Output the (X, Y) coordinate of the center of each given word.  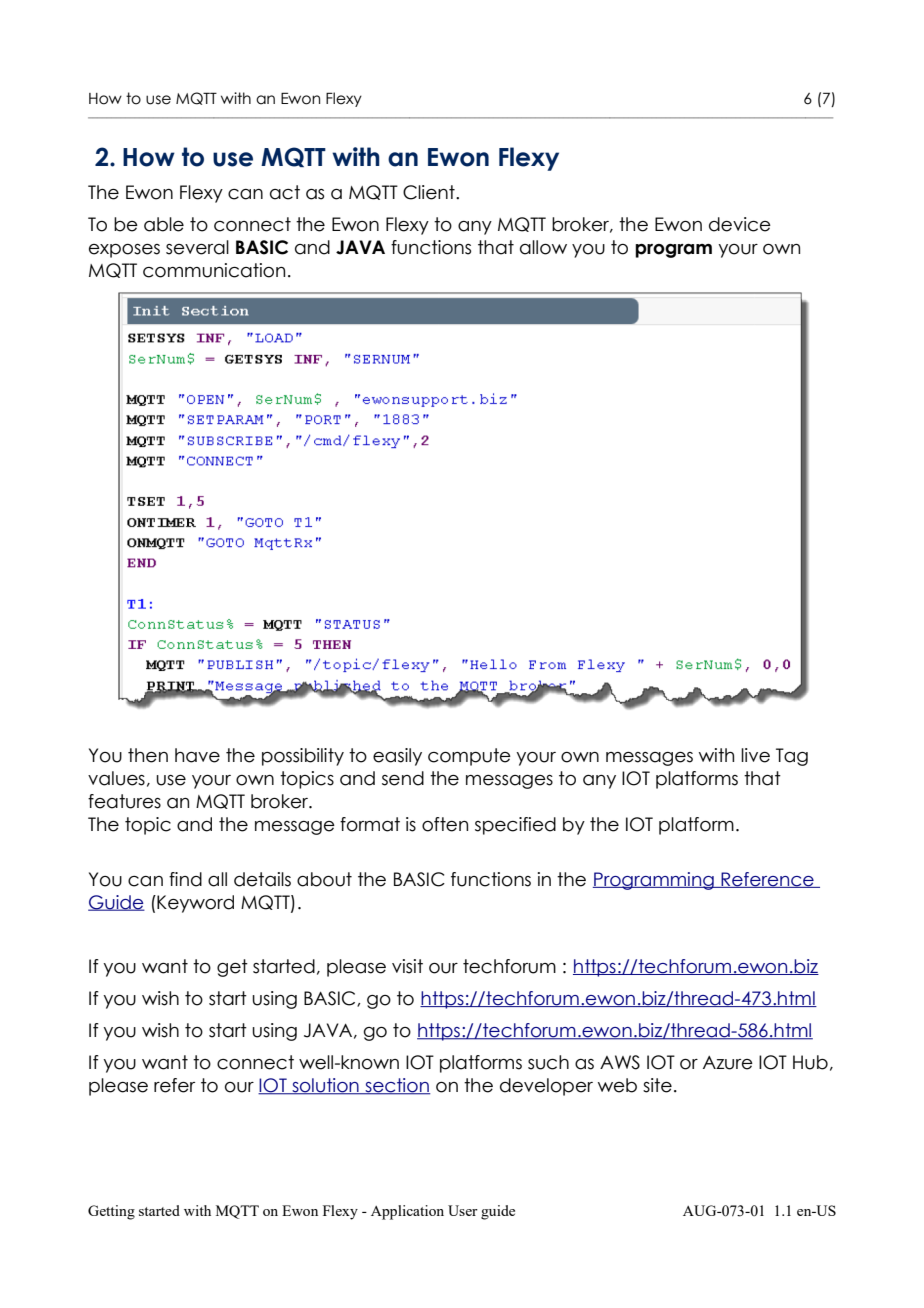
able (164, 224)
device (740, 224)
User (463, 1210)
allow (543, 247)
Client (430, 192)
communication (214, 270)
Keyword (194, 904)
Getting (111, 1212)
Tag (792, 757)
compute (469, 757)
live (755, 755)
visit (407, 966)
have (197, 755)
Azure (728, 1063)
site (657, 1085)
